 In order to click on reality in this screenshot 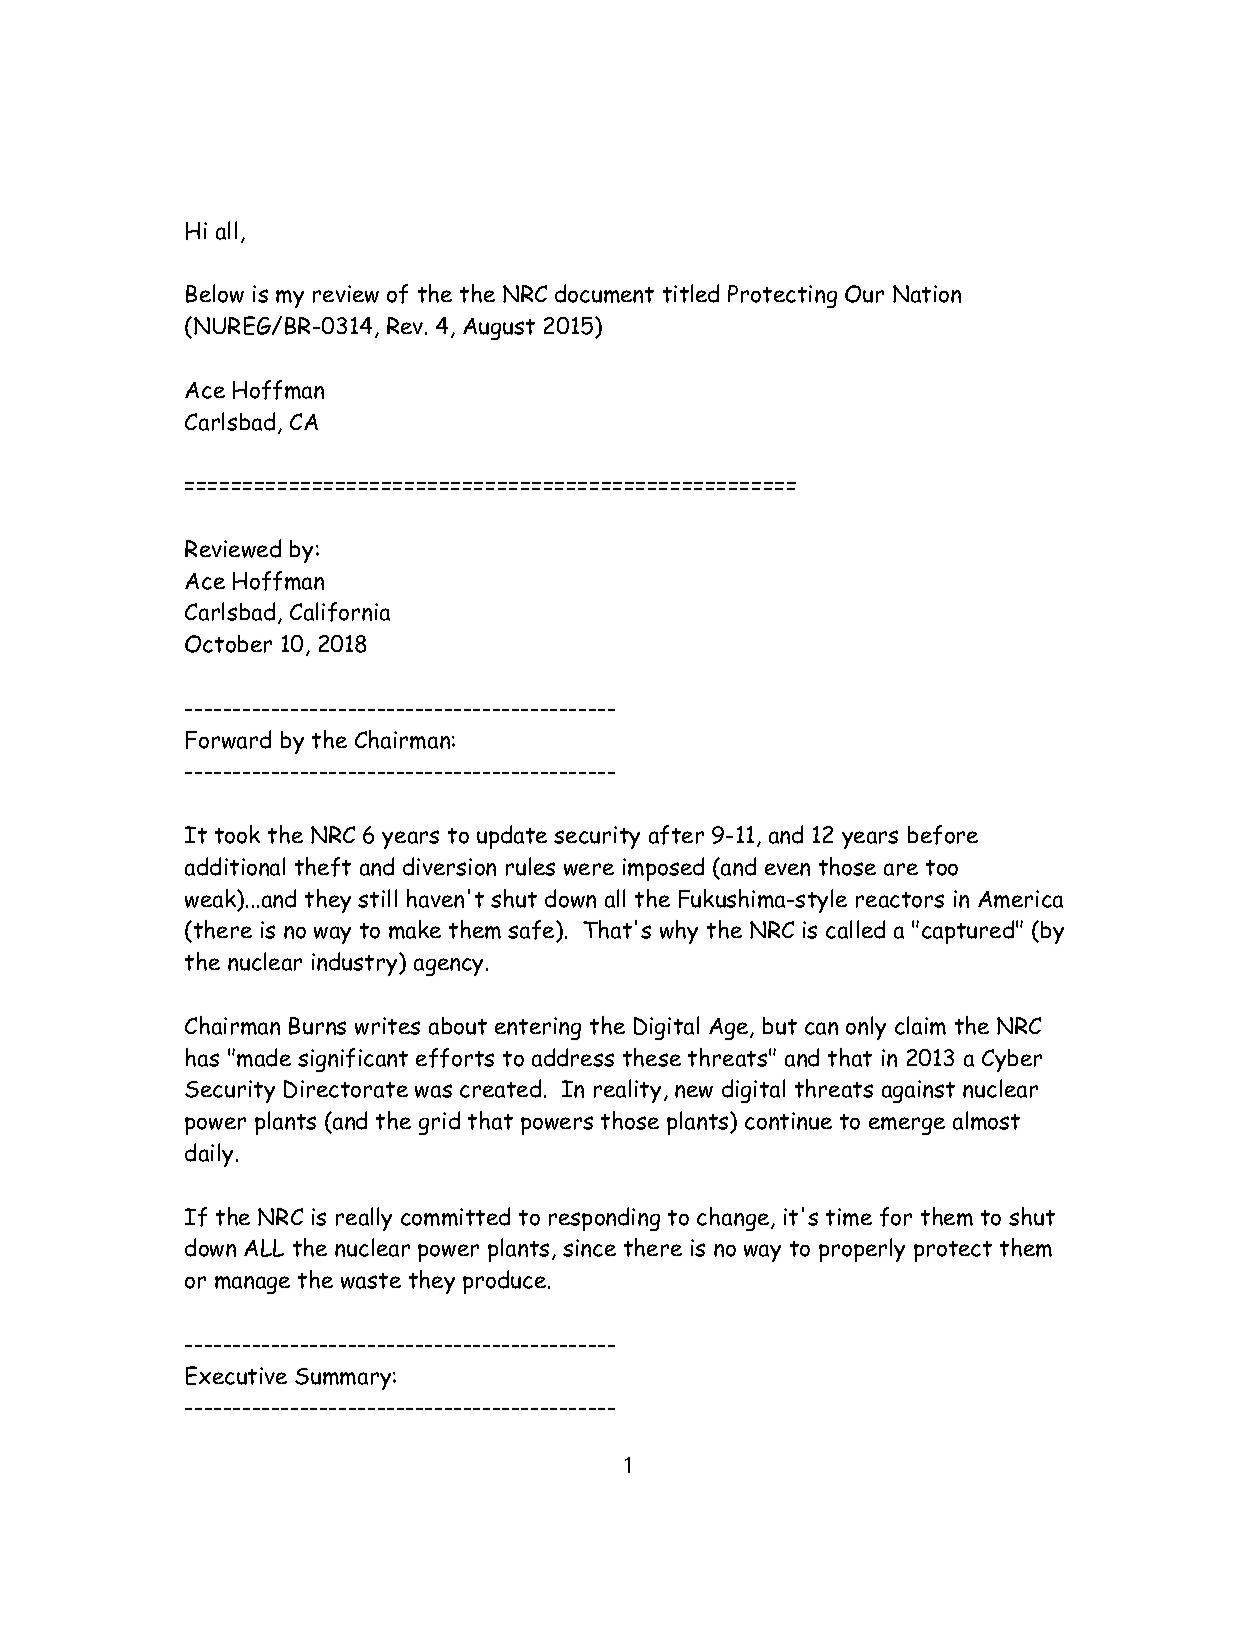, I will do `click(627, 1091)`.
